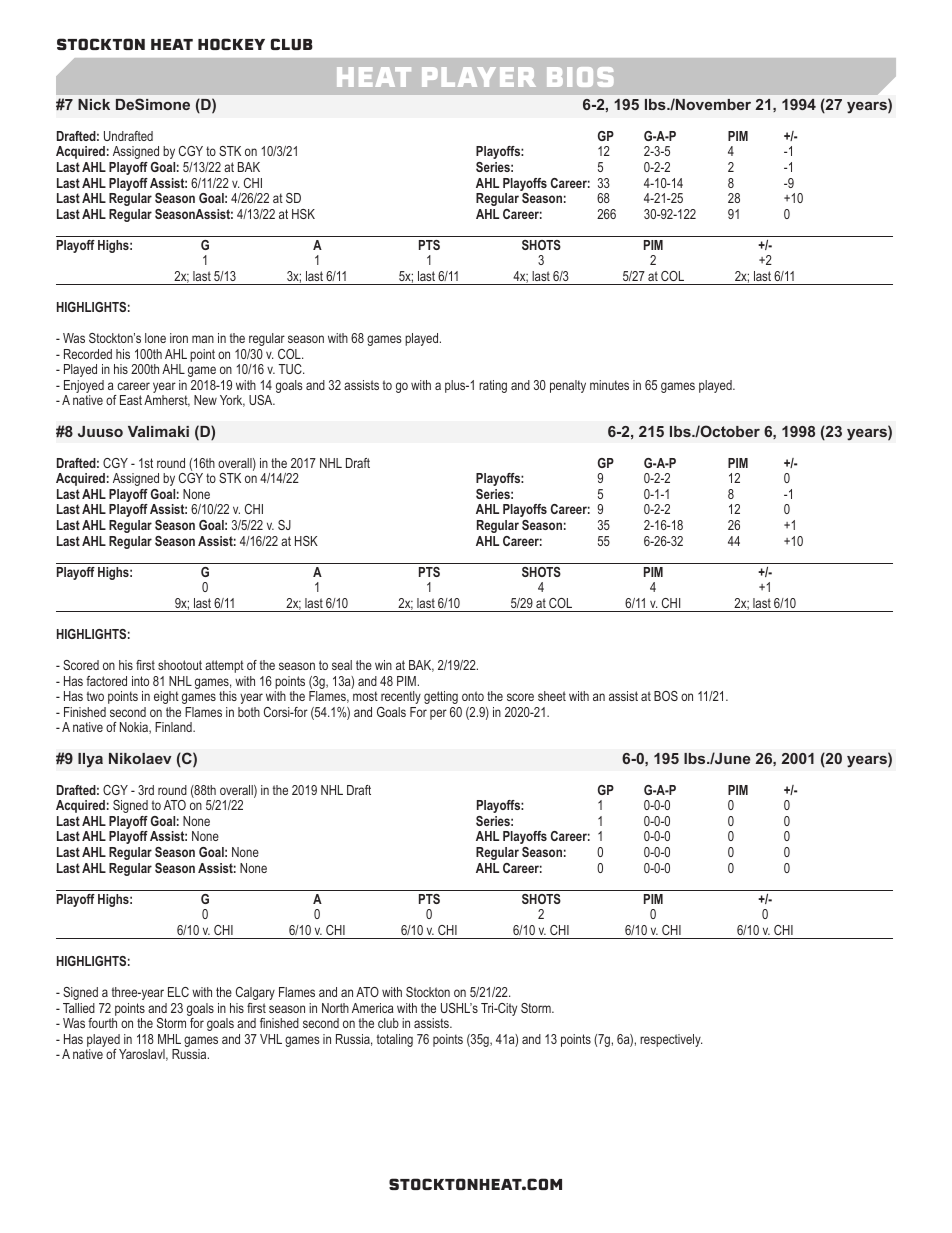  I want to click on BIOS, so click(580, 77).
